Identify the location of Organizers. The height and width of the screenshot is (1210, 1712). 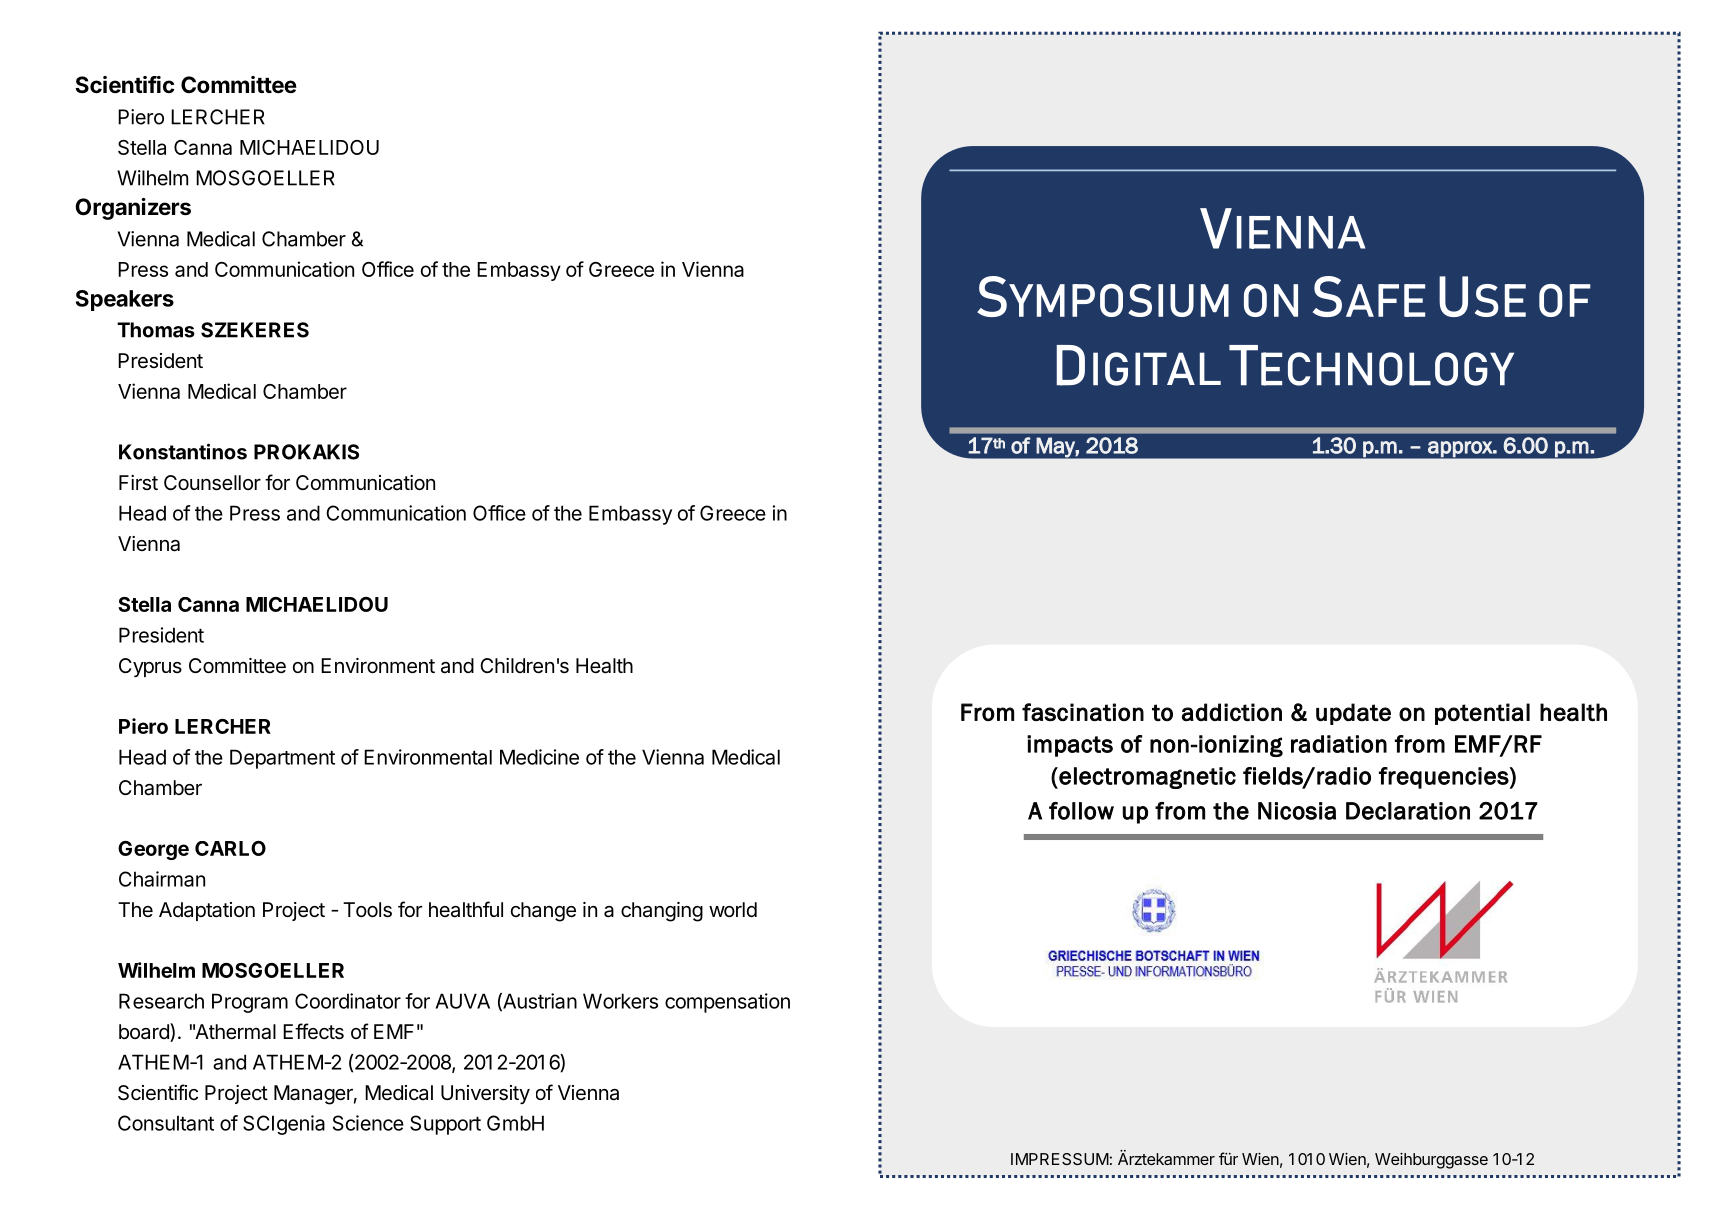
(133, 209).
